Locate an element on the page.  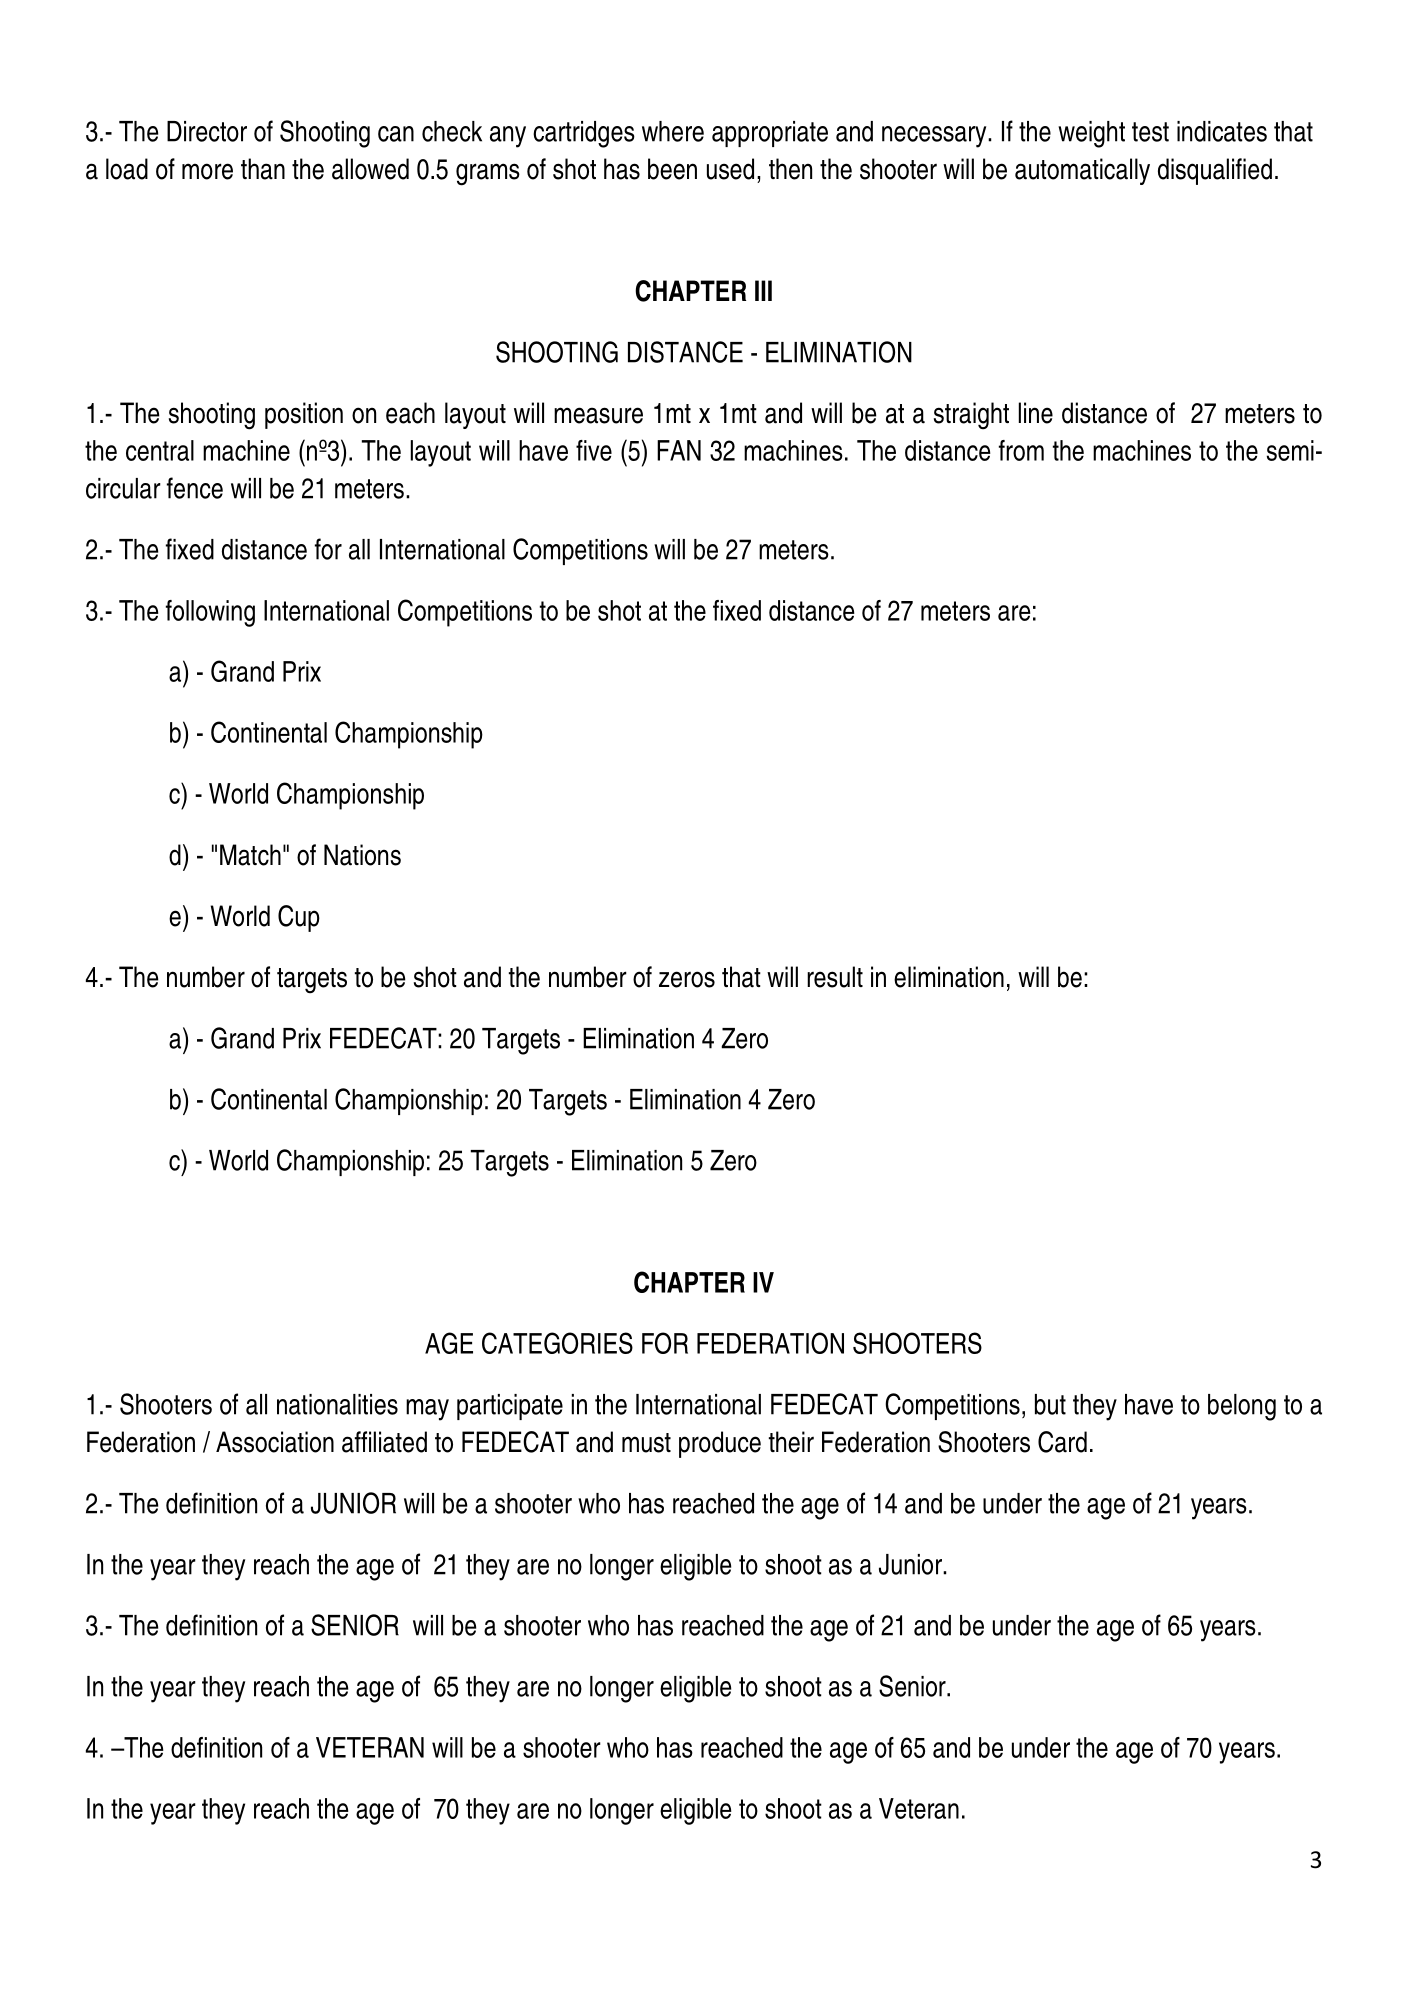
but is located at coordinates (1050, 1404).
